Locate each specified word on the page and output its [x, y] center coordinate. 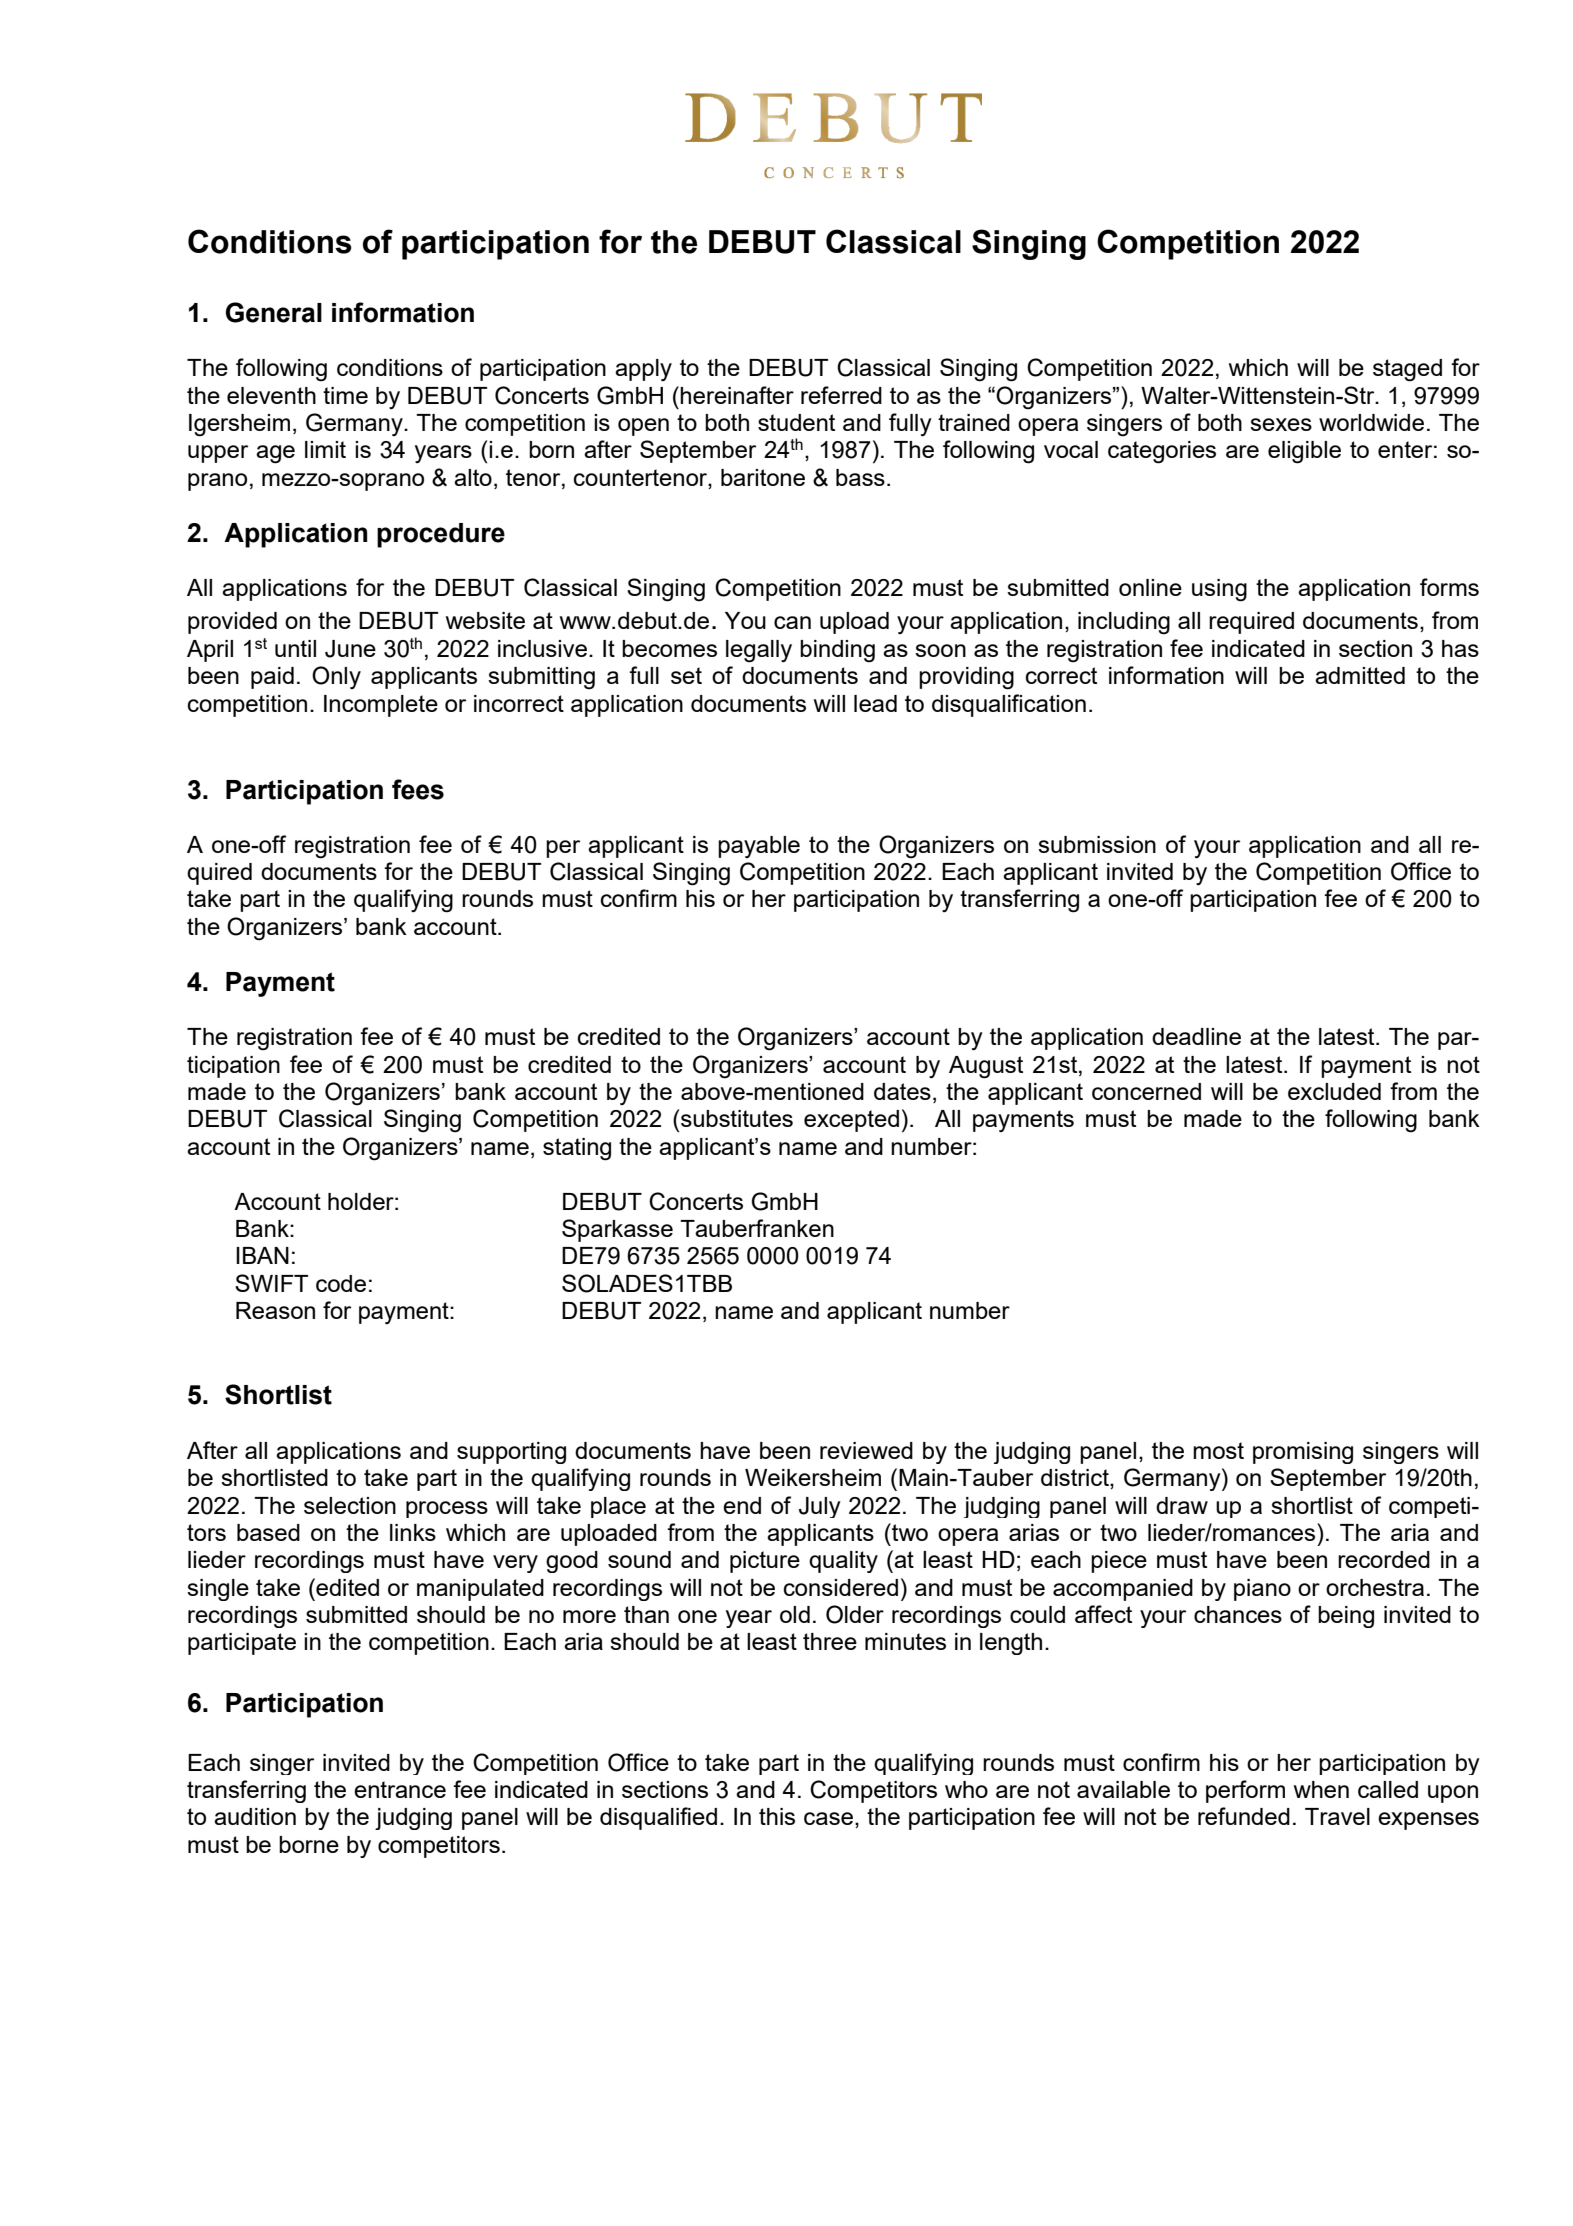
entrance [400, 1789]
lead [875, 703]
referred [841, 395]
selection [350, 1505]
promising [1303, 1453]
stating [577, 1149]
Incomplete [381, 706]
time [345, 395]
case [828, 1818]
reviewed [866, 1450]
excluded [1334, 1091]
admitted [1360, 675]
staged [1407, 370]
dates [902, 1091]
